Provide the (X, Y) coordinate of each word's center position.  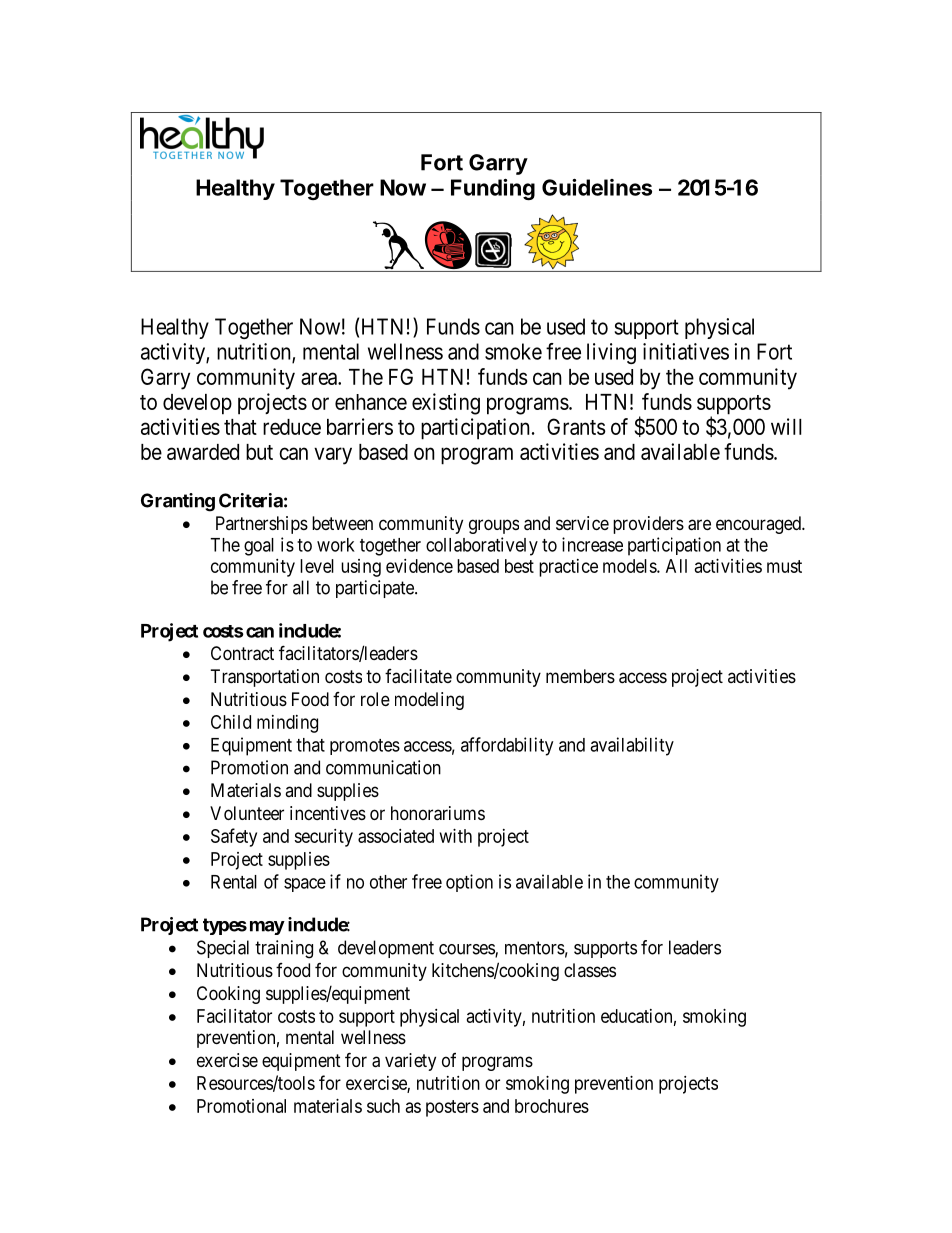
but (259, 452)
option (469, 883)
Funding (493, 189)
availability (632, 746)
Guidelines (597, 187)
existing (446, 404)
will (786, 426)
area (320, 378)
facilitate (418, 676)
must (784, 566)
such (383, 1106)
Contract (242, 653)
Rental (234, 882)
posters (452, 1108)
